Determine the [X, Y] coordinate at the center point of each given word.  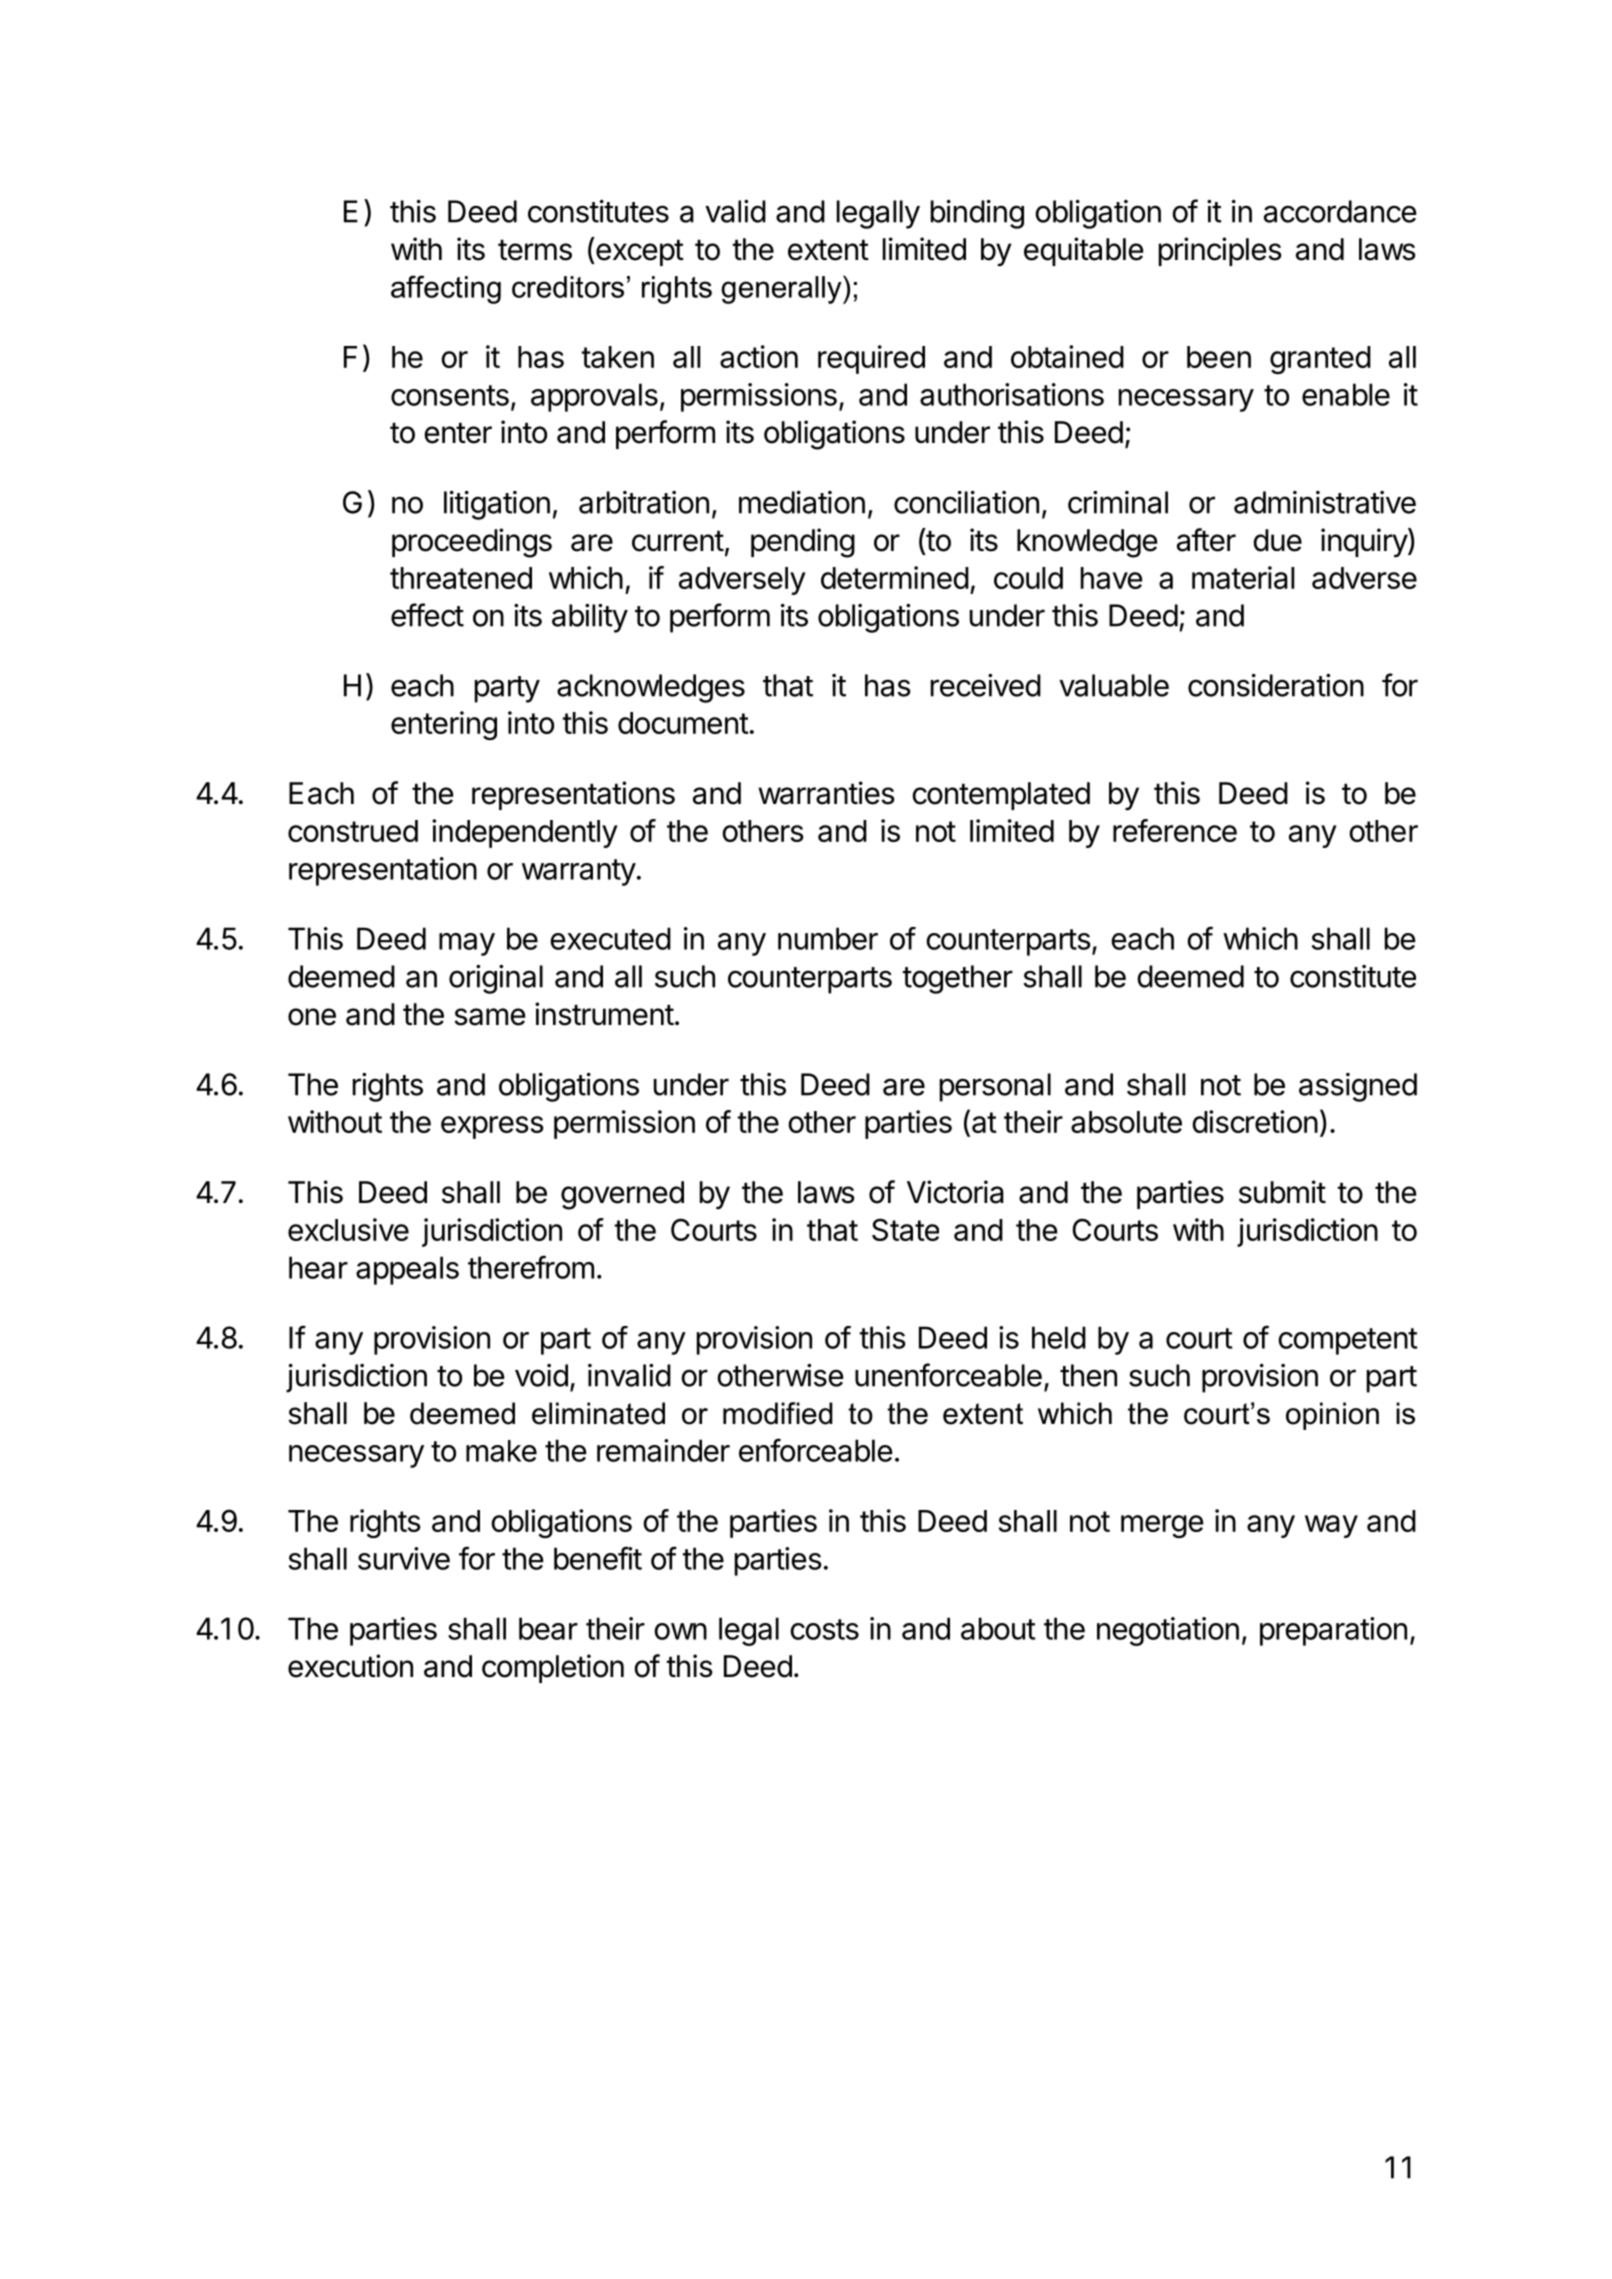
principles [1220, 251]
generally [782, 289]
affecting [446, 289]
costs [824, 1629]
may [467, 944]
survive [404, 1558]
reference [1175, 830]
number [828, 938]
